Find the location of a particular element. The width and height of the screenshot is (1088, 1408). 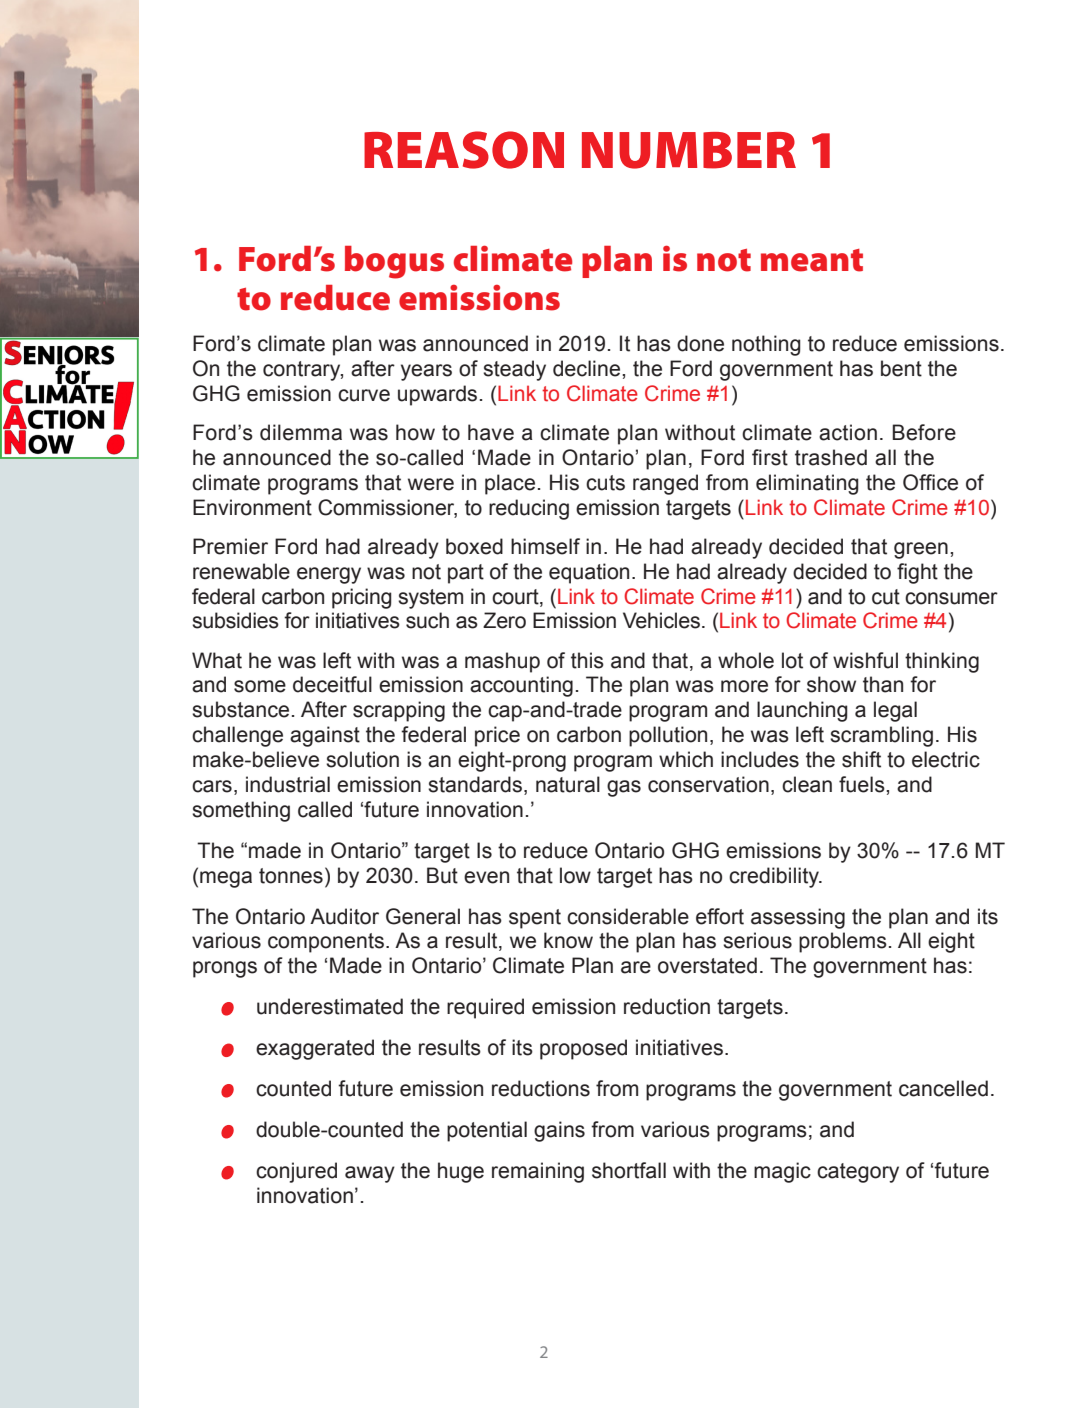

bogus is located at coordinates (394, 262).
